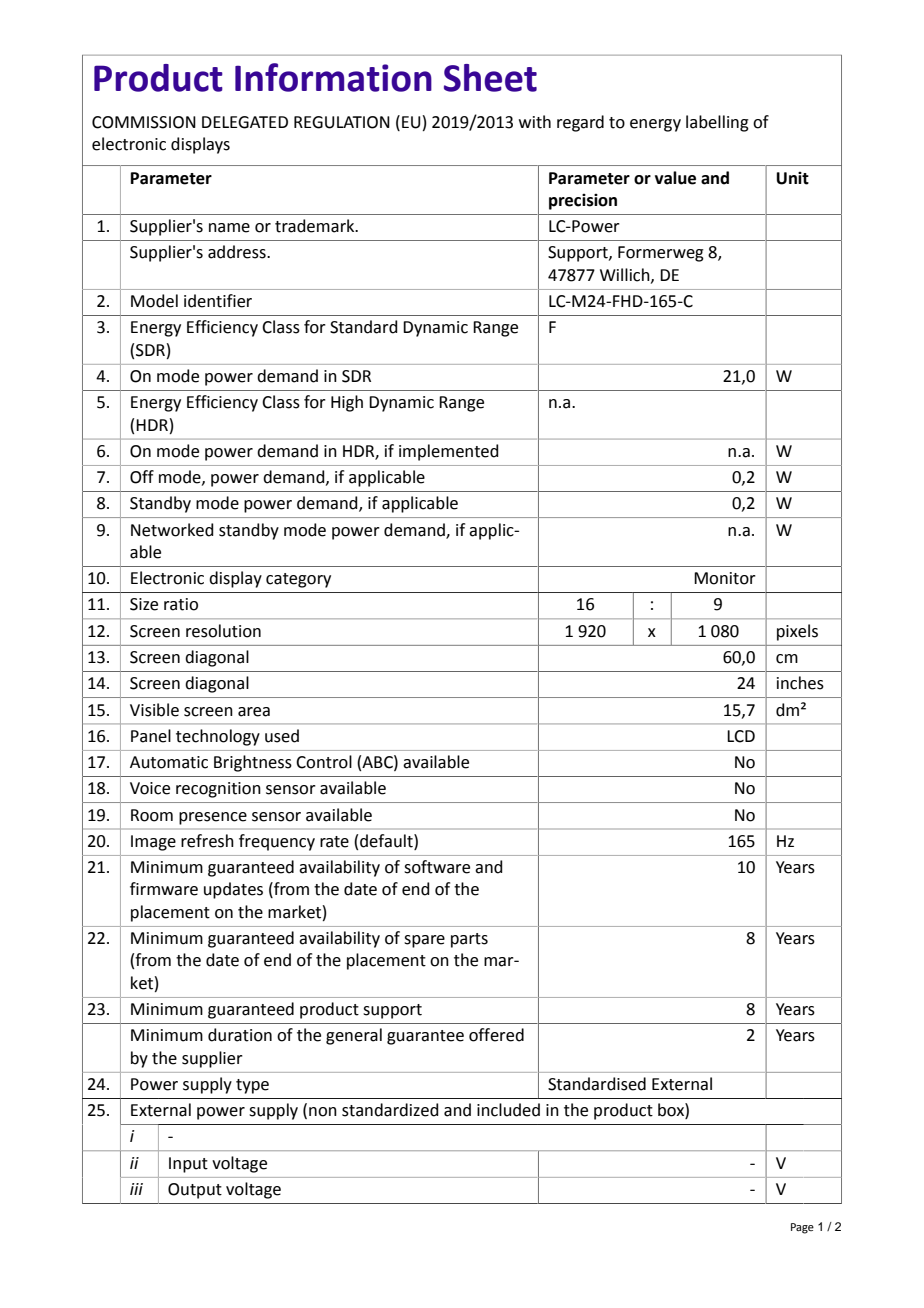 The width and height of the document is (924, 1308). Describe the element at coordinates (469, 940) in the document. I see `parts` at that location.
